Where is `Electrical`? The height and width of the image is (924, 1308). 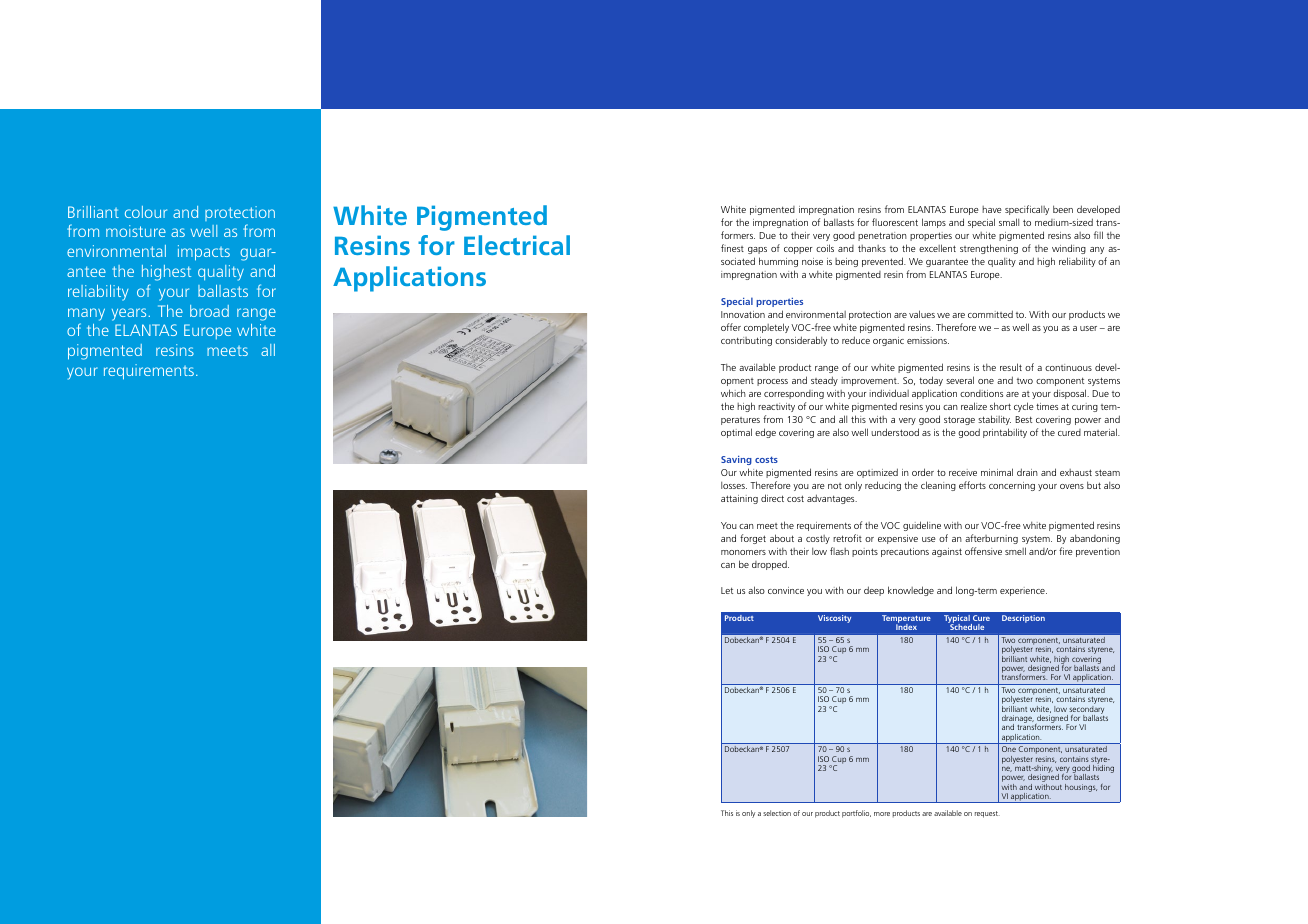 Electrical is located at coordinates (517, 245).
